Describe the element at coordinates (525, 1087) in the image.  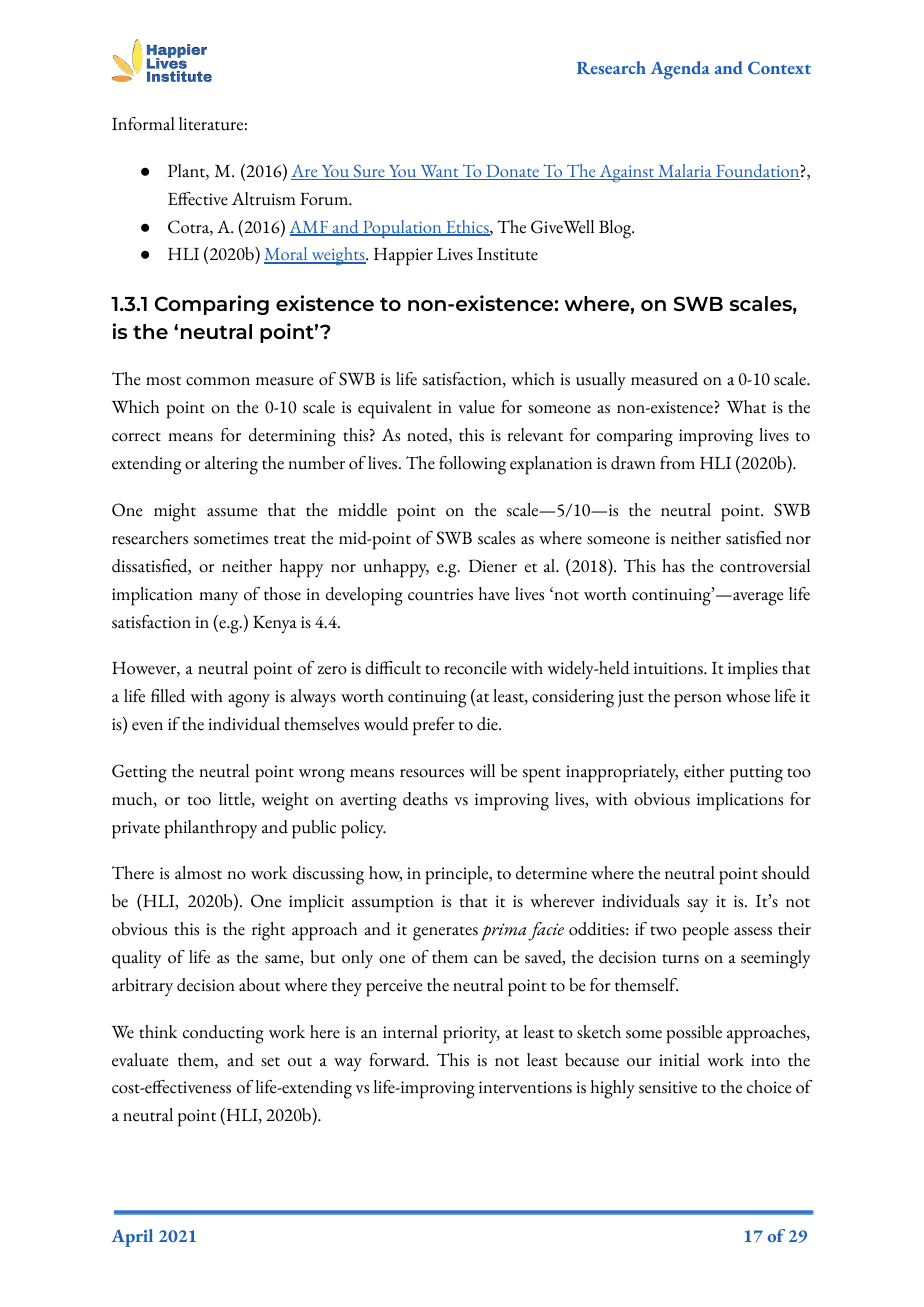
I see `interventions` at that location.
